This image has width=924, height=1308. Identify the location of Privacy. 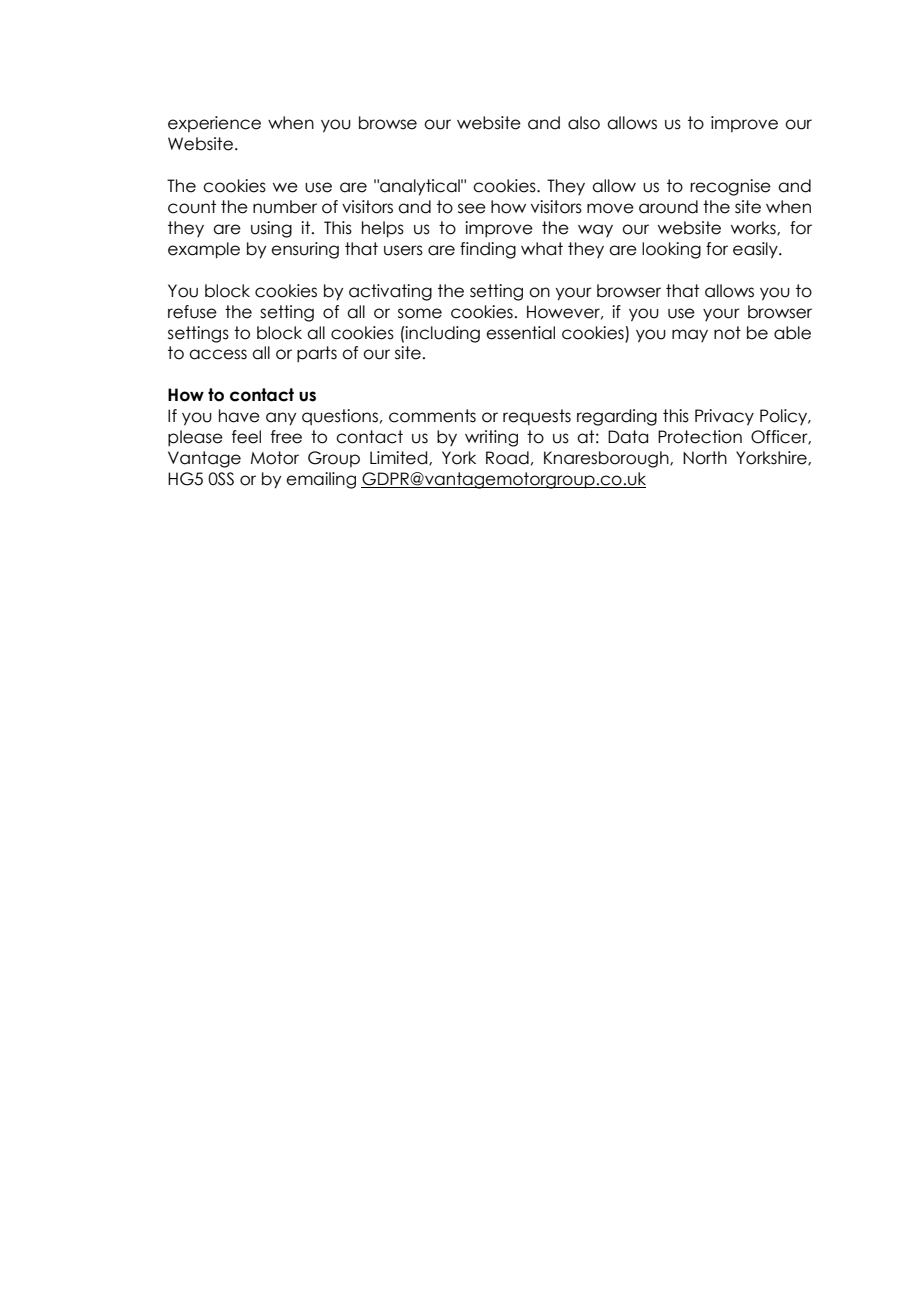
(724, 417).
